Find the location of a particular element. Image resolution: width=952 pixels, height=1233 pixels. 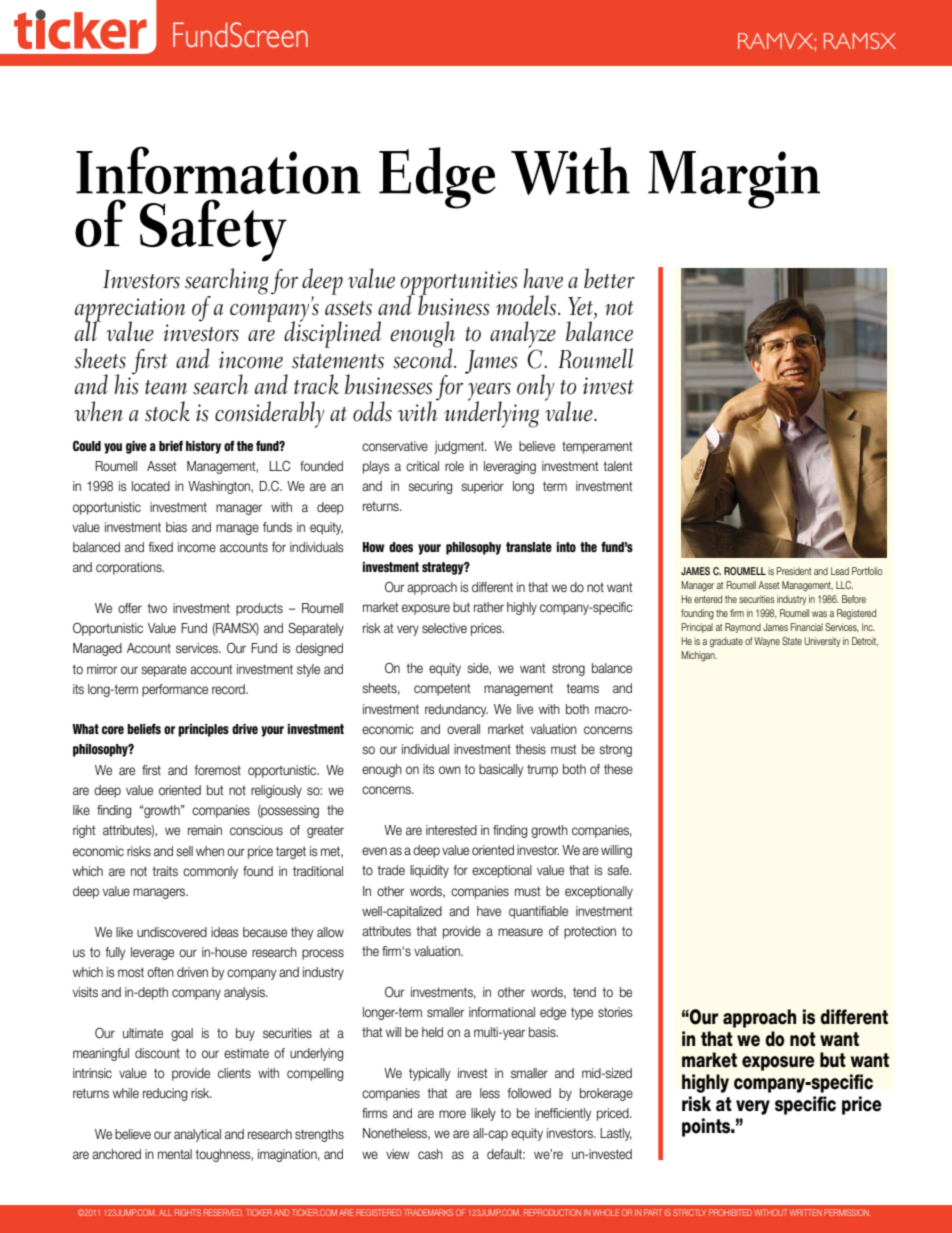

Margin is located at coordinates (734, 179).
